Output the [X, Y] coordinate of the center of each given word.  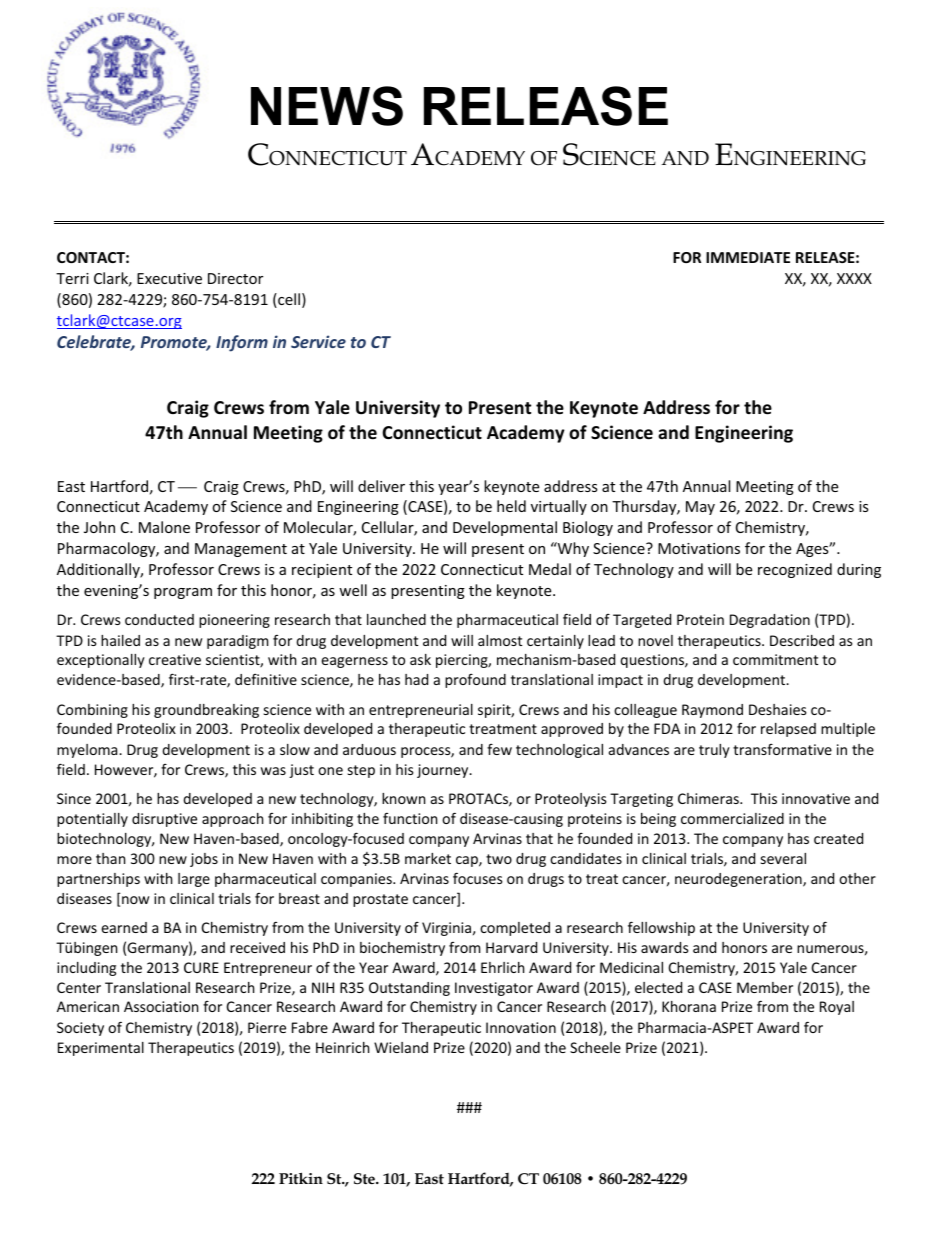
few [499, 749]
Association [161, 1006]
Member [765, 987]
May [700, 508]
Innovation [521, 1027]
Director [235, 278]
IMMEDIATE [748, 257]
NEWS [327, 106]
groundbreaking [206, 711]
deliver [381, 486]
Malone [164, 527]
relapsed [788, 730]
